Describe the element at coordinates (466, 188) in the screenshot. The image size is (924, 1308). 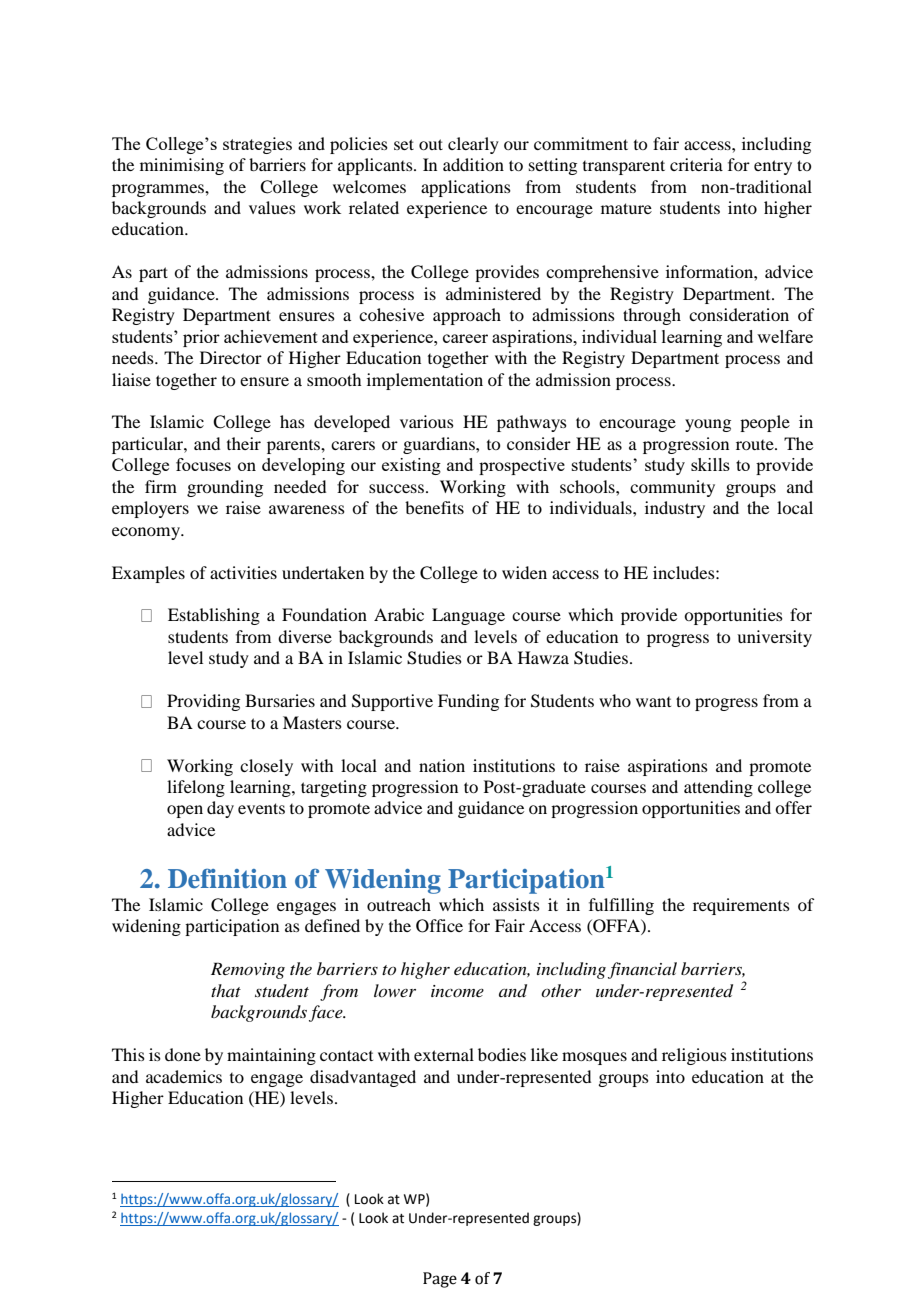
I see `applications` at that location.
